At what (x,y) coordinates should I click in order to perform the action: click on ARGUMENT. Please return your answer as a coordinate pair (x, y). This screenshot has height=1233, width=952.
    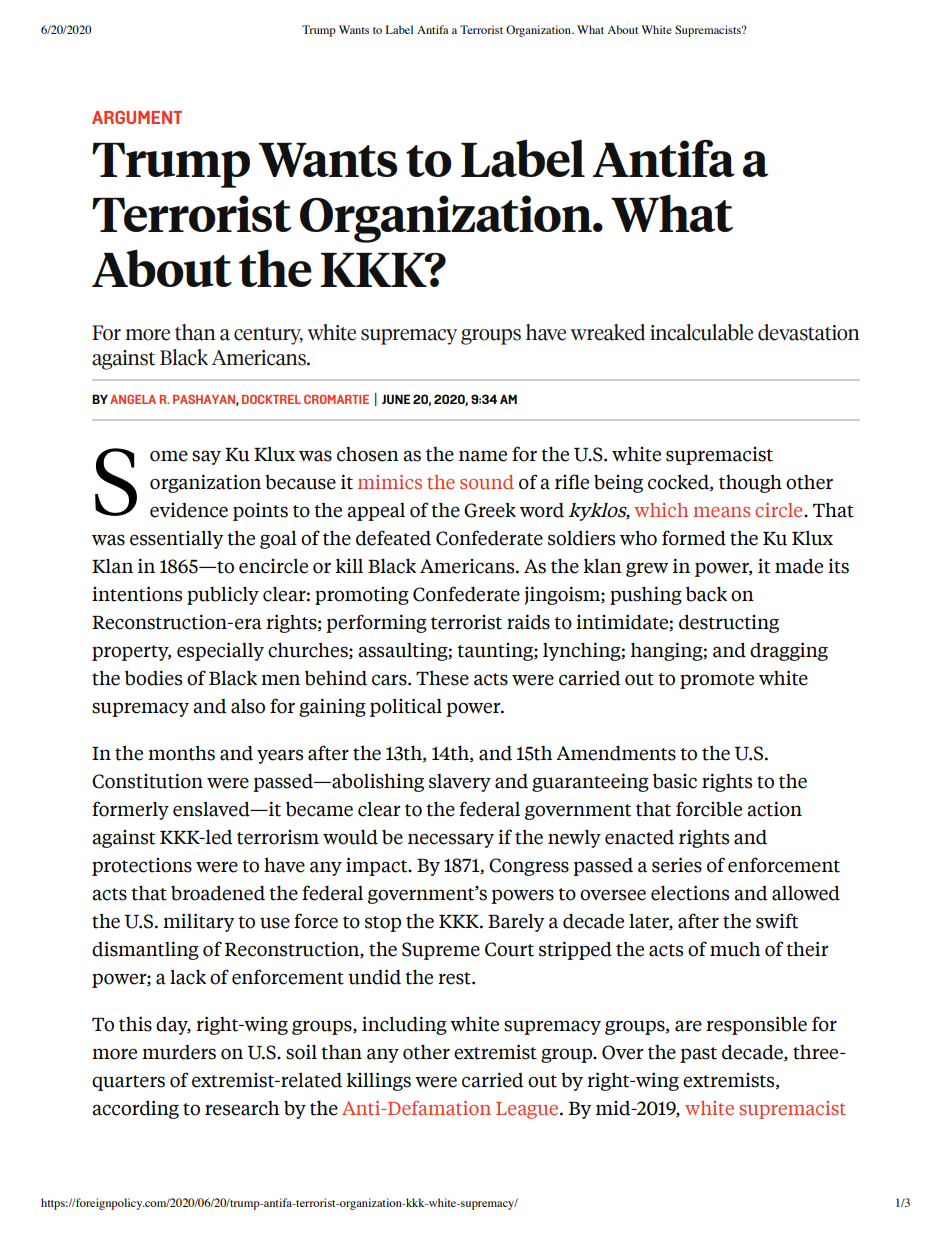
    Looking at the image, I should click on (137, 117).
